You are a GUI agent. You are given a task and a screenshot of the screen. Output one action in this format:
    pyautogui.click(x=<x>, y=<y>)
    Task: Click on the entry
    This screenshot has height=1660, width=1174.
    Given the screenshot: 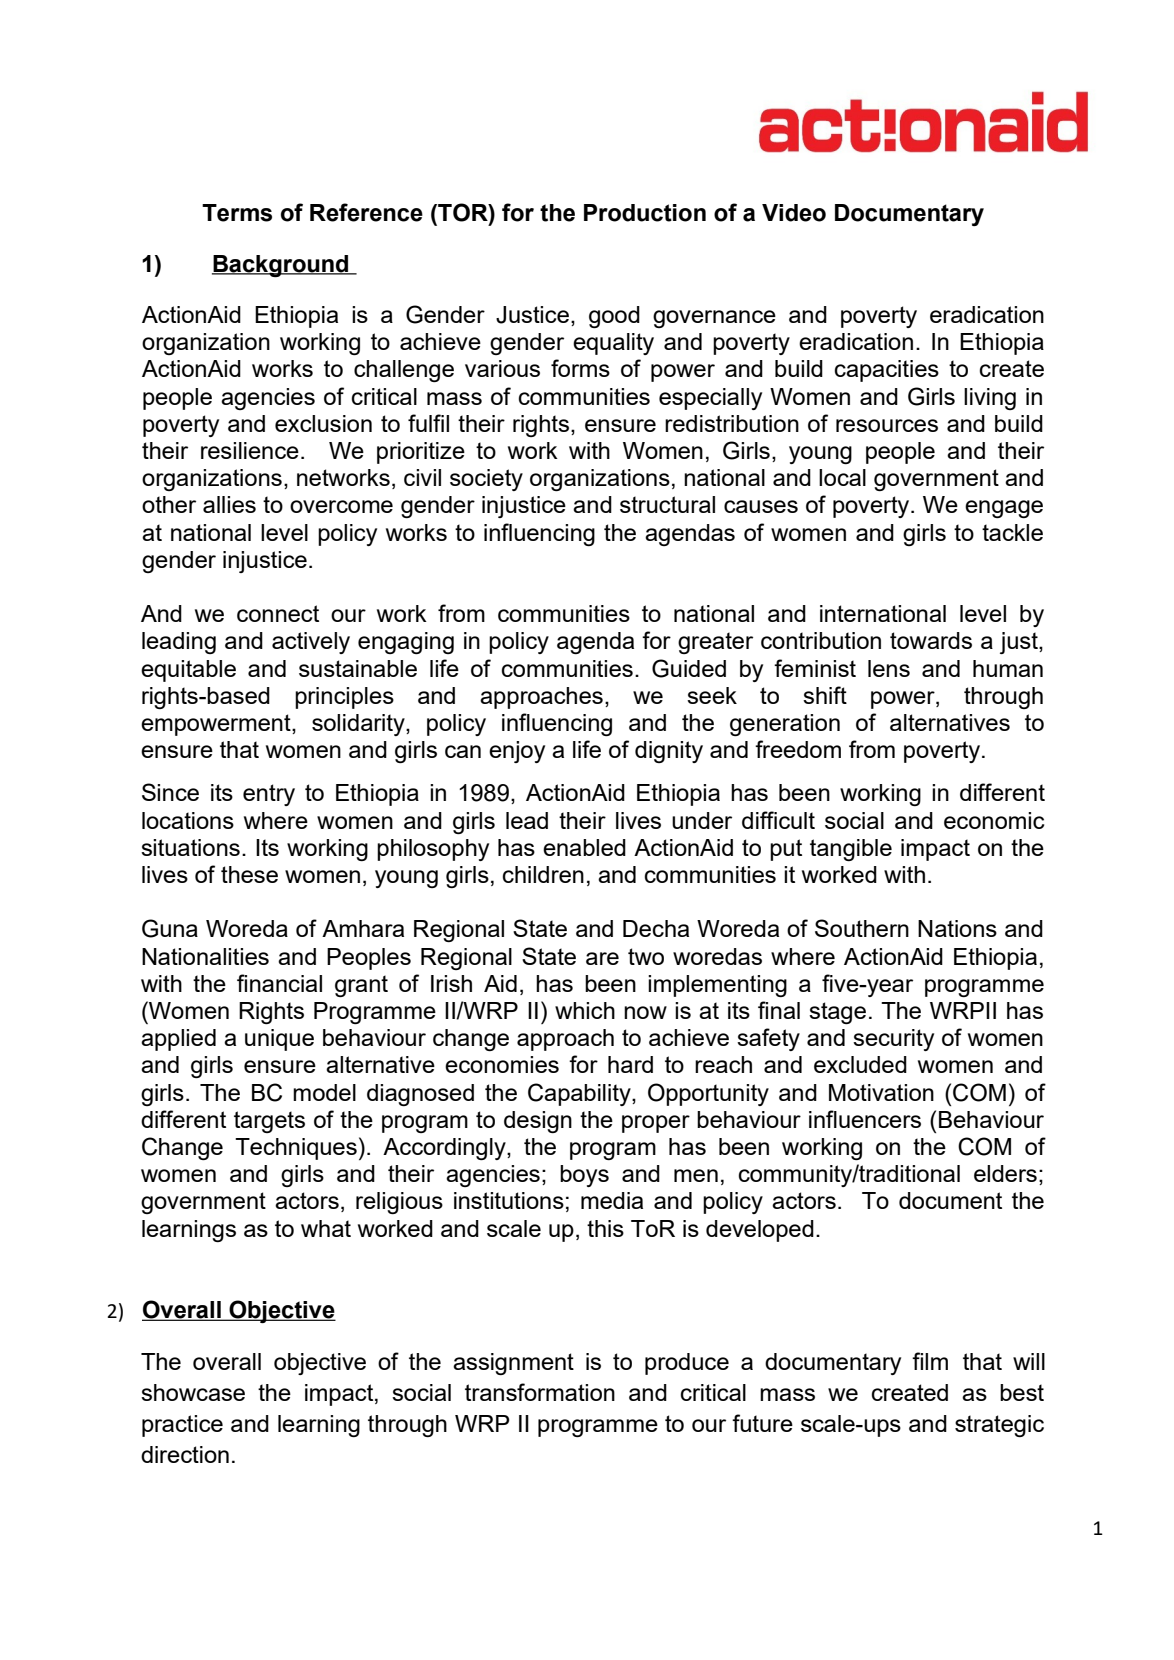 What is the action you would take?
    pyautogui.click(x=269, y=795)
